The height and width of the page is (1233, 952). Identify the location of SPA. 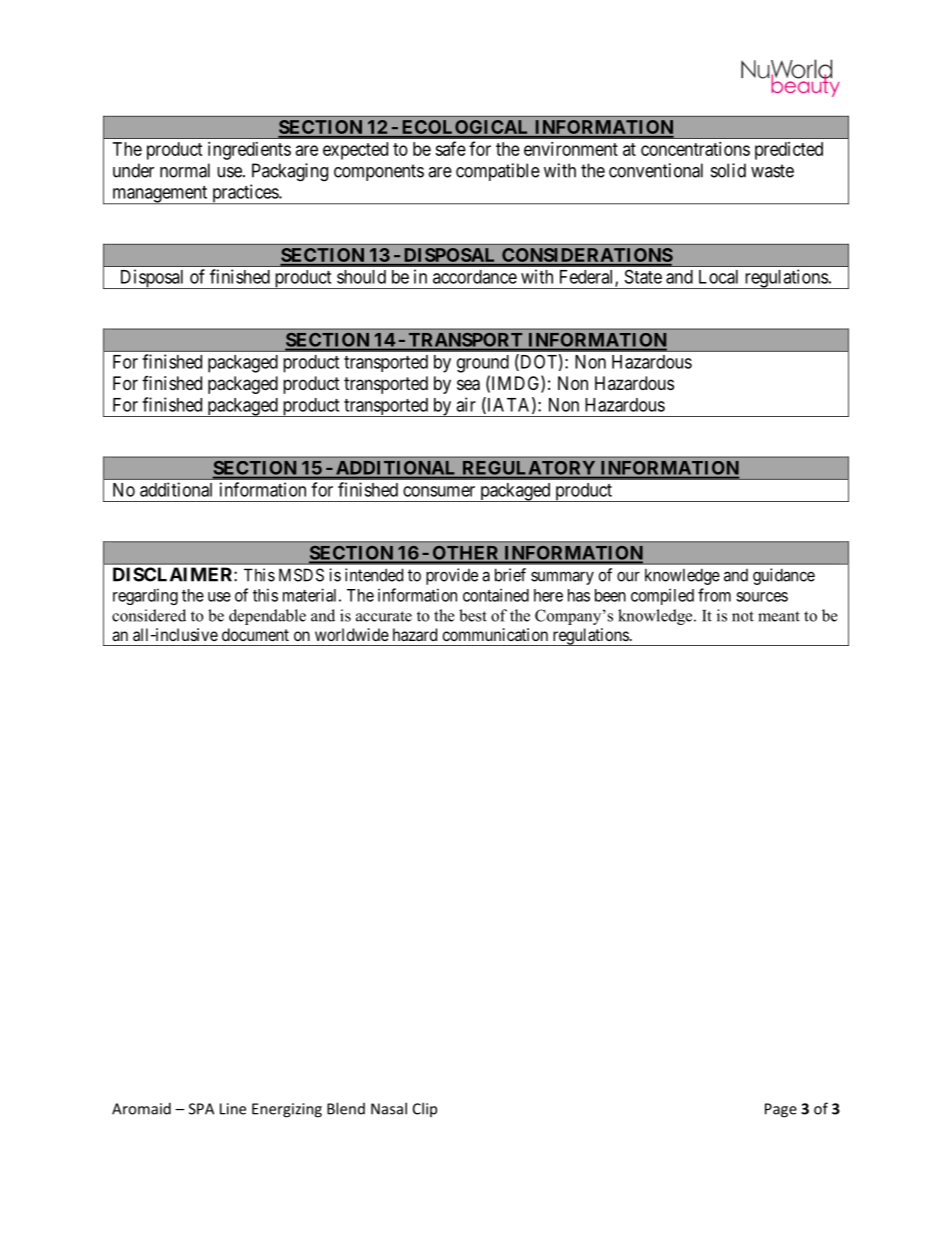
(201, 1109).
